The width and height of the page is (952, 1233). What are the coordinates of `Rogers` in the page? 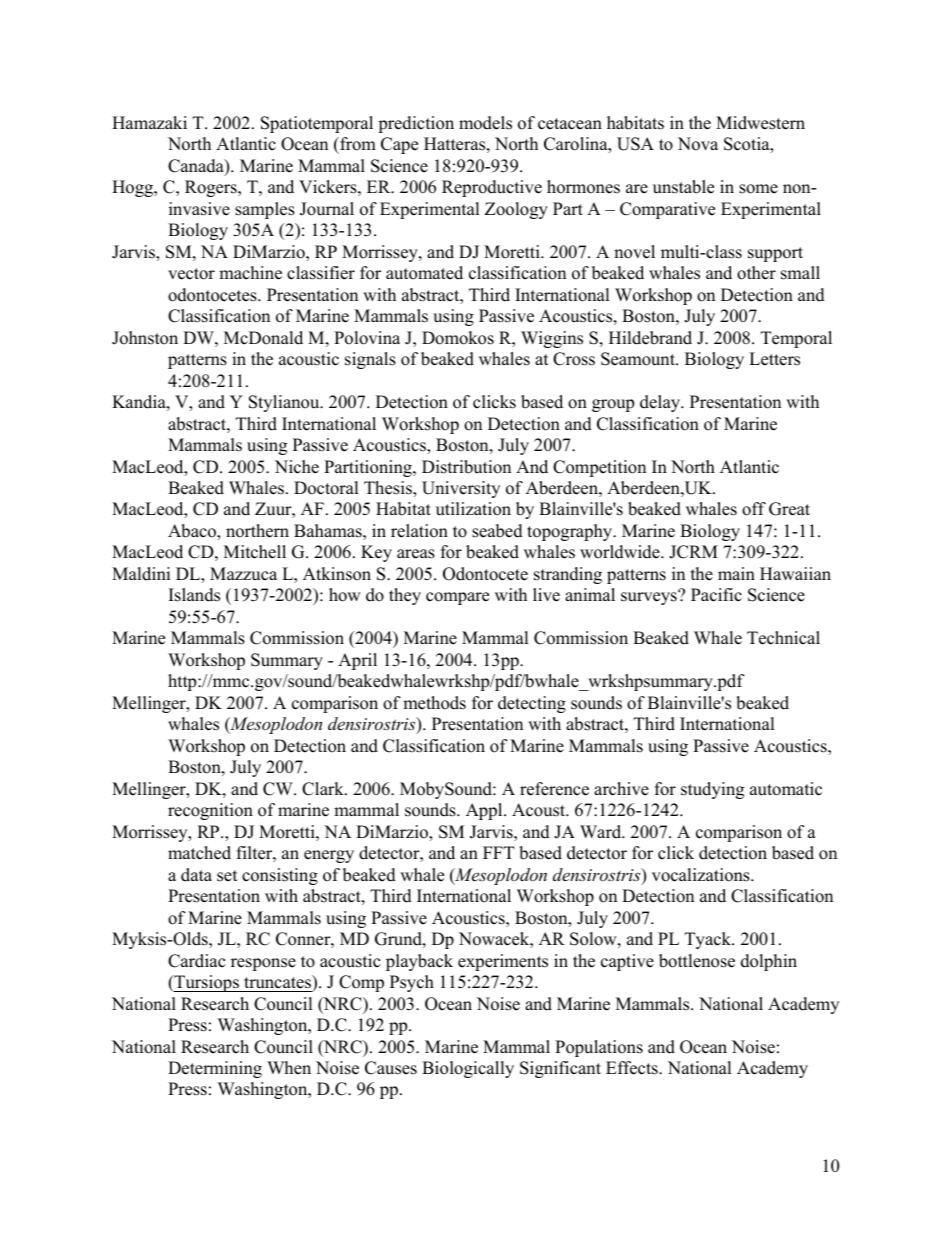 It's located at (212, 188).
